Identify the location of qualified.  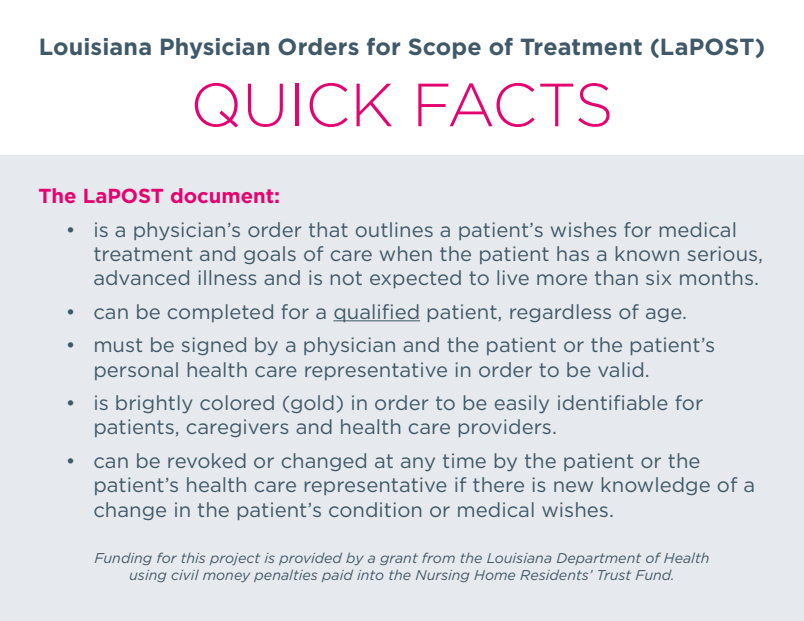
(376, 313).
